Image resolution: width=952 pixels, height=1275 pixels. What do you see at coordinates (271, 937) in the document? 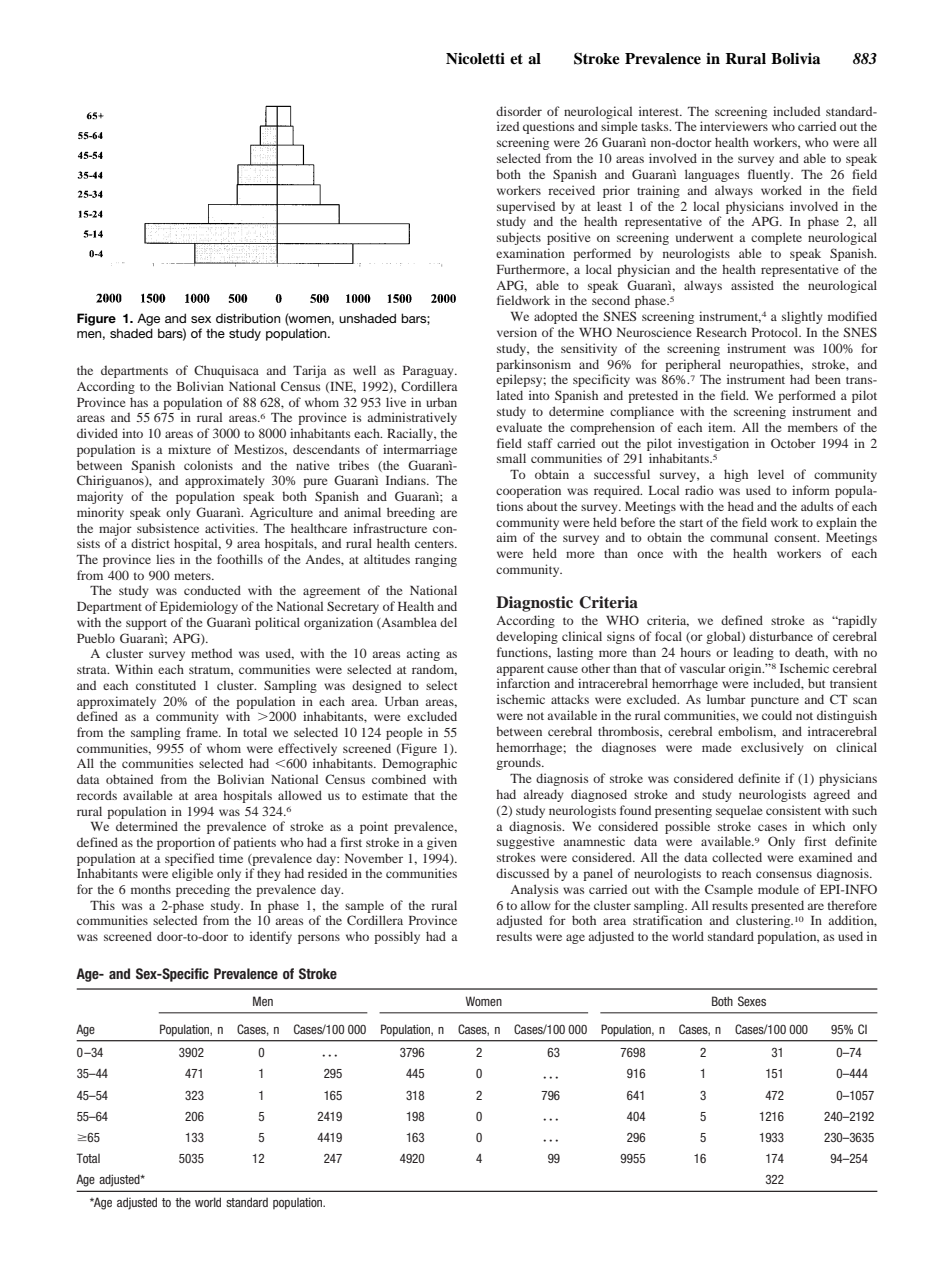
I see `identify` at bounding box center [271, 937].
